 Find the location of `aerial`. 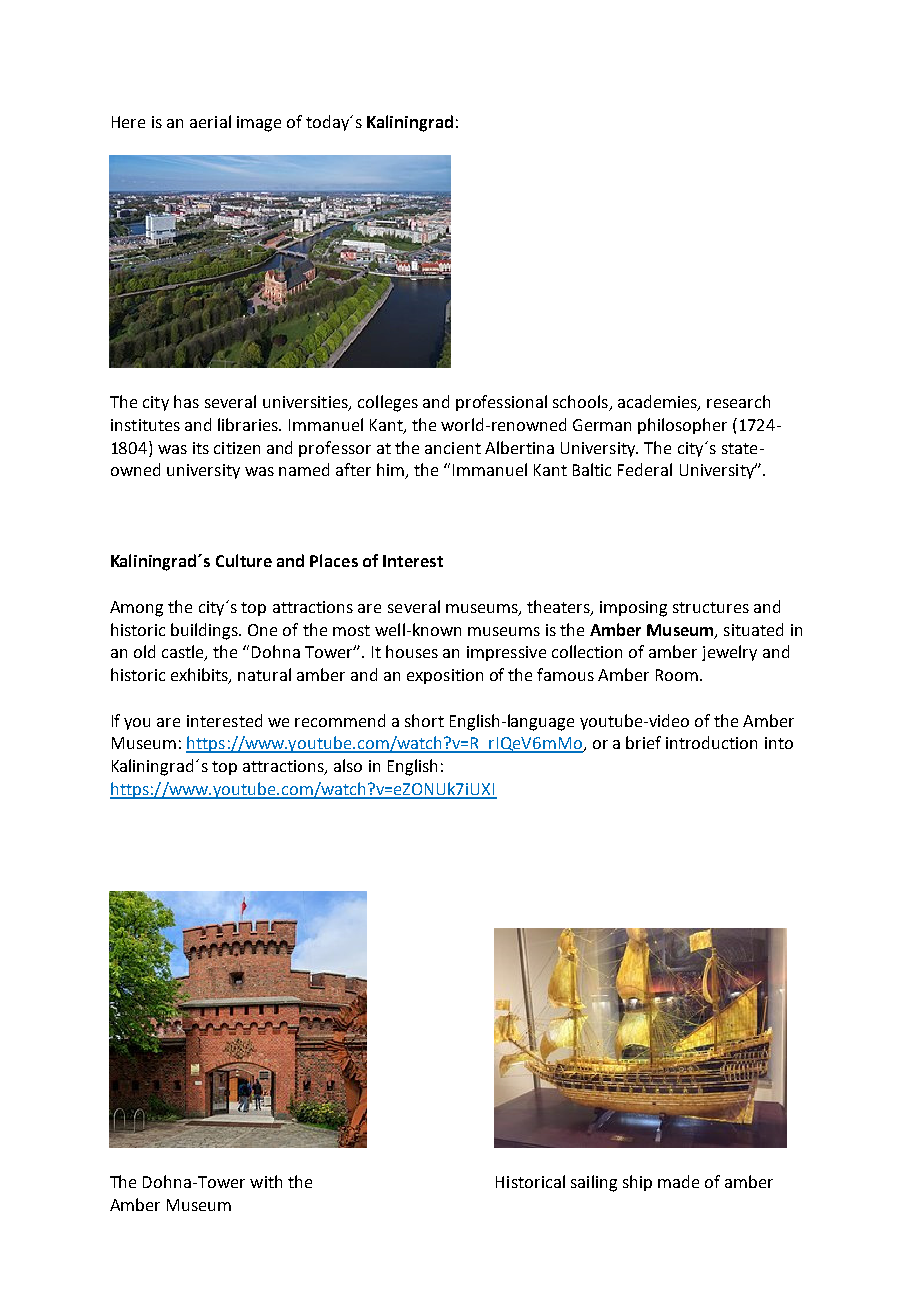

aerial is located at coordinates (210, 121).
